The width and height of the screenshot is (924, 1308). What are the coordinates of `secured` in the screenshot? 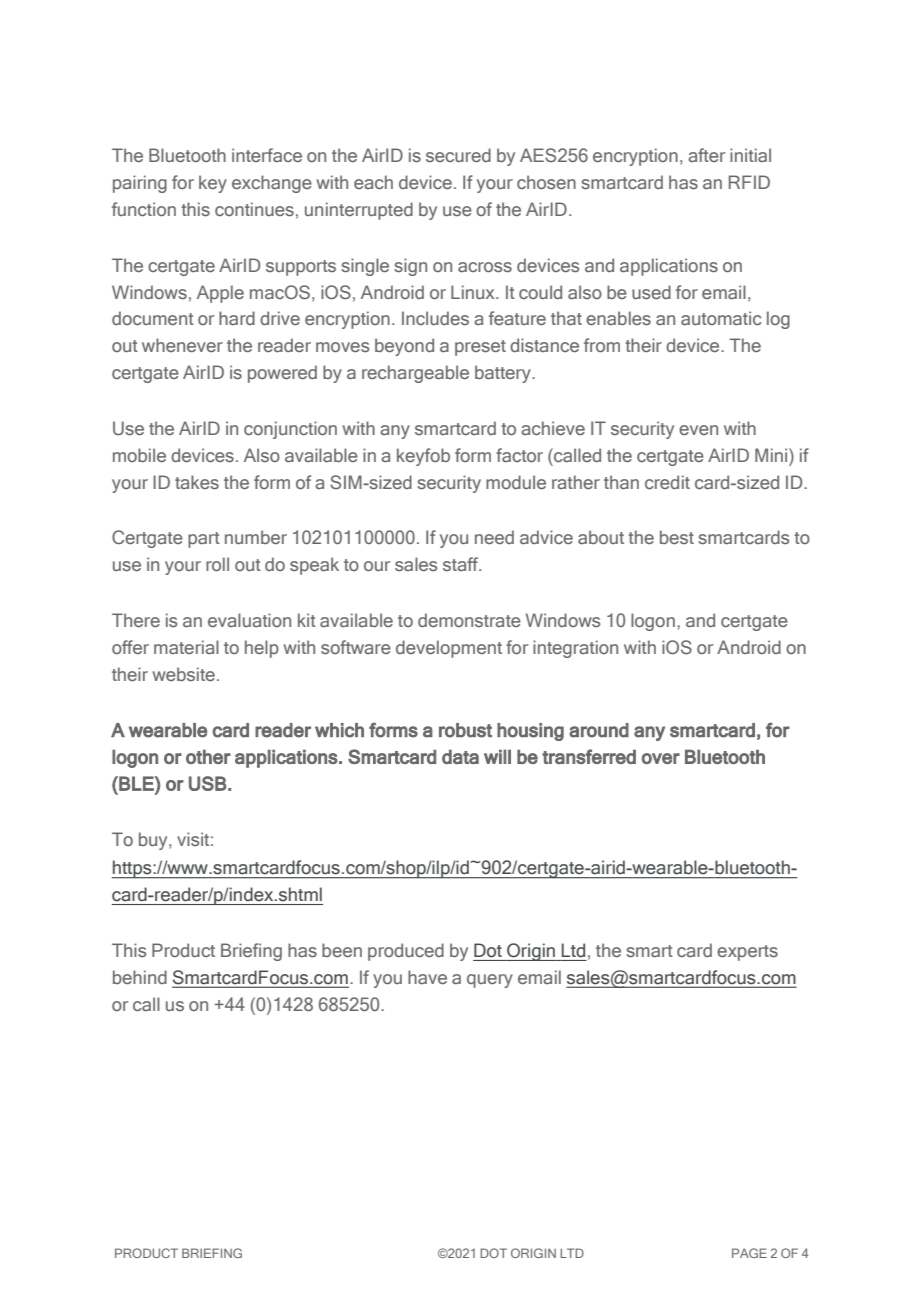 It's located at (458, 155).
